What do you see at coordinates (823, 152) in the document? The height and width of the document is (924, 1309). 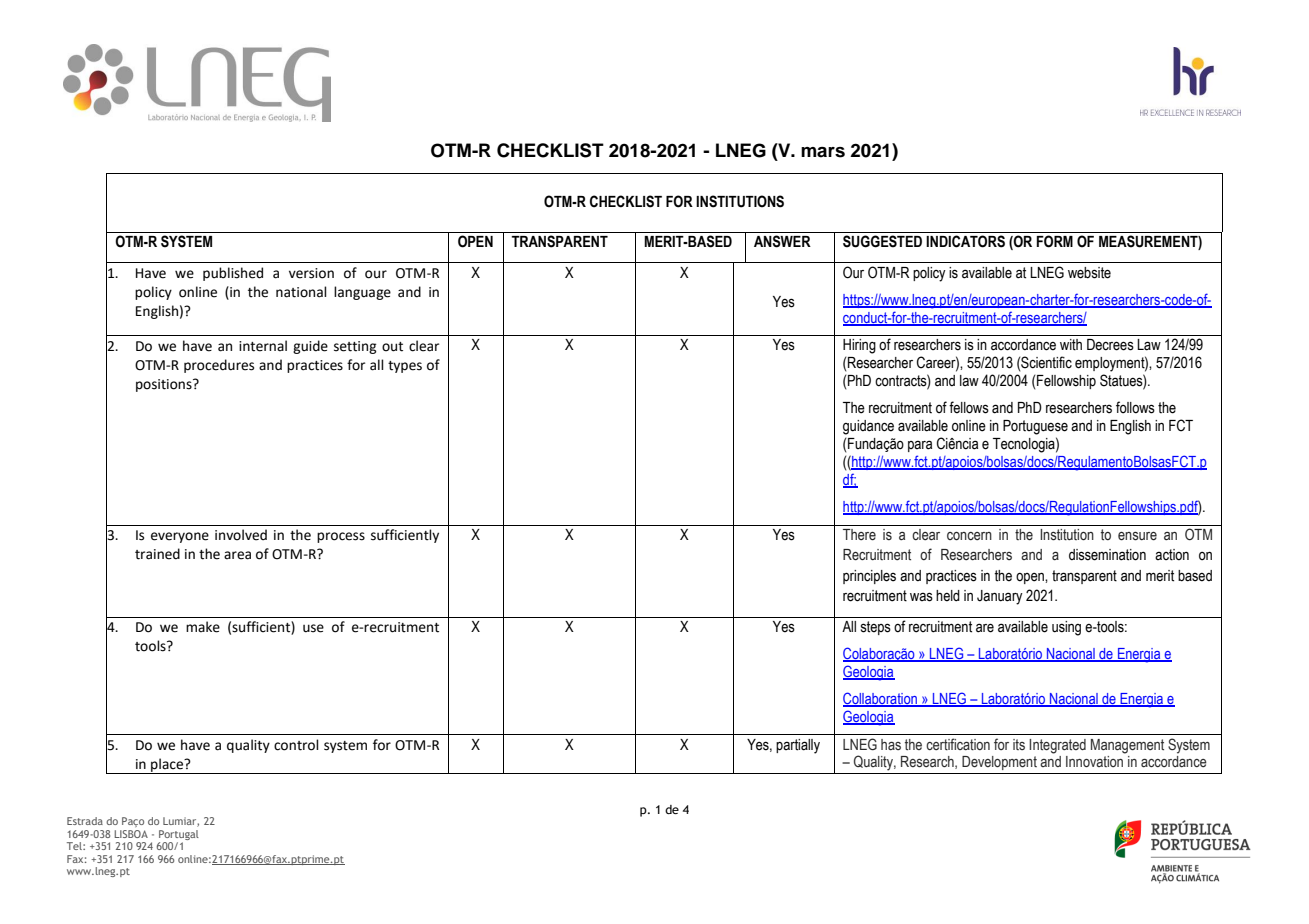 I see `mars` at bounding box center [823, 152].
